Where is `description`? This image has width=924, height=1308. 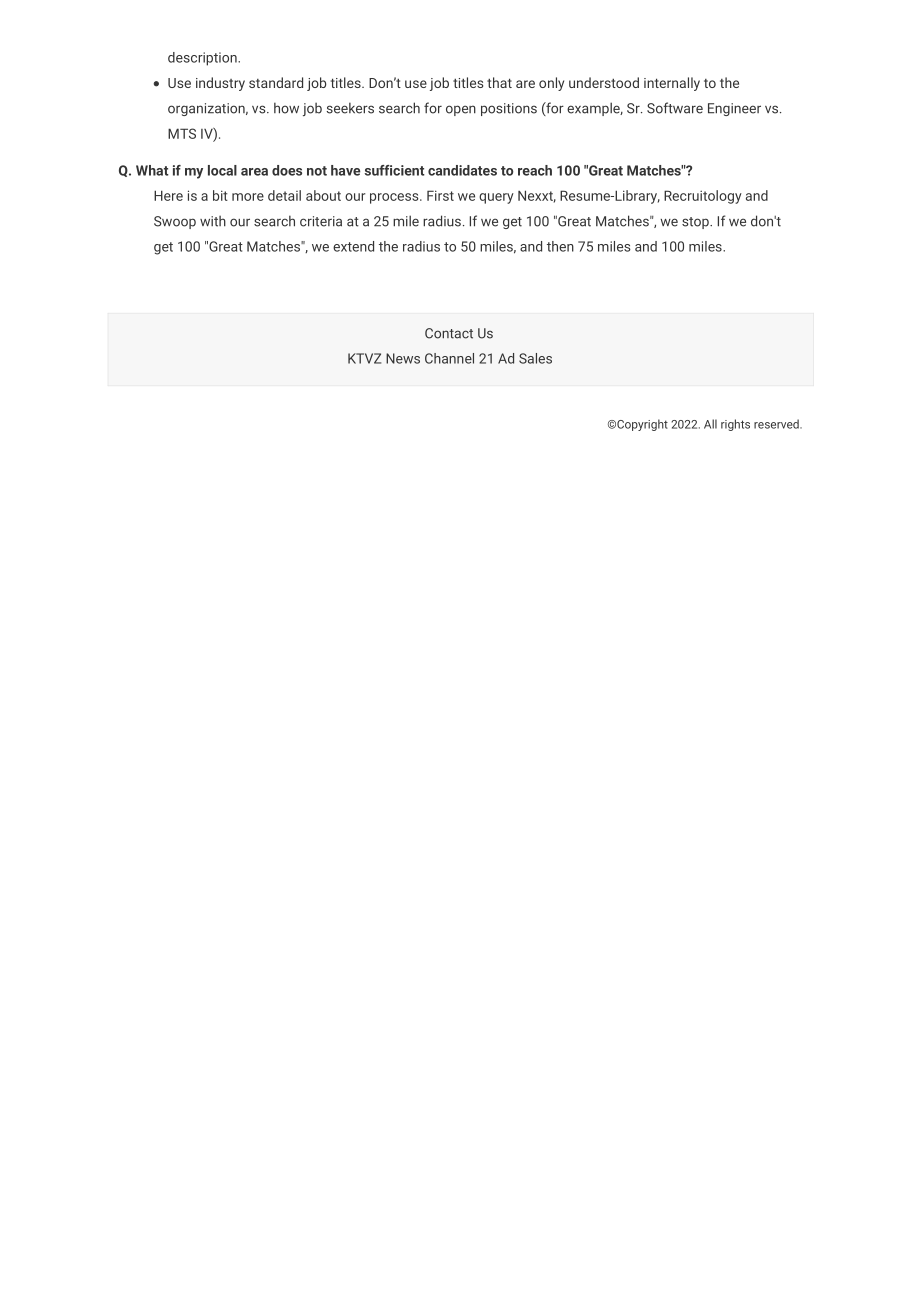 description is located at coordinates (203, 59).
